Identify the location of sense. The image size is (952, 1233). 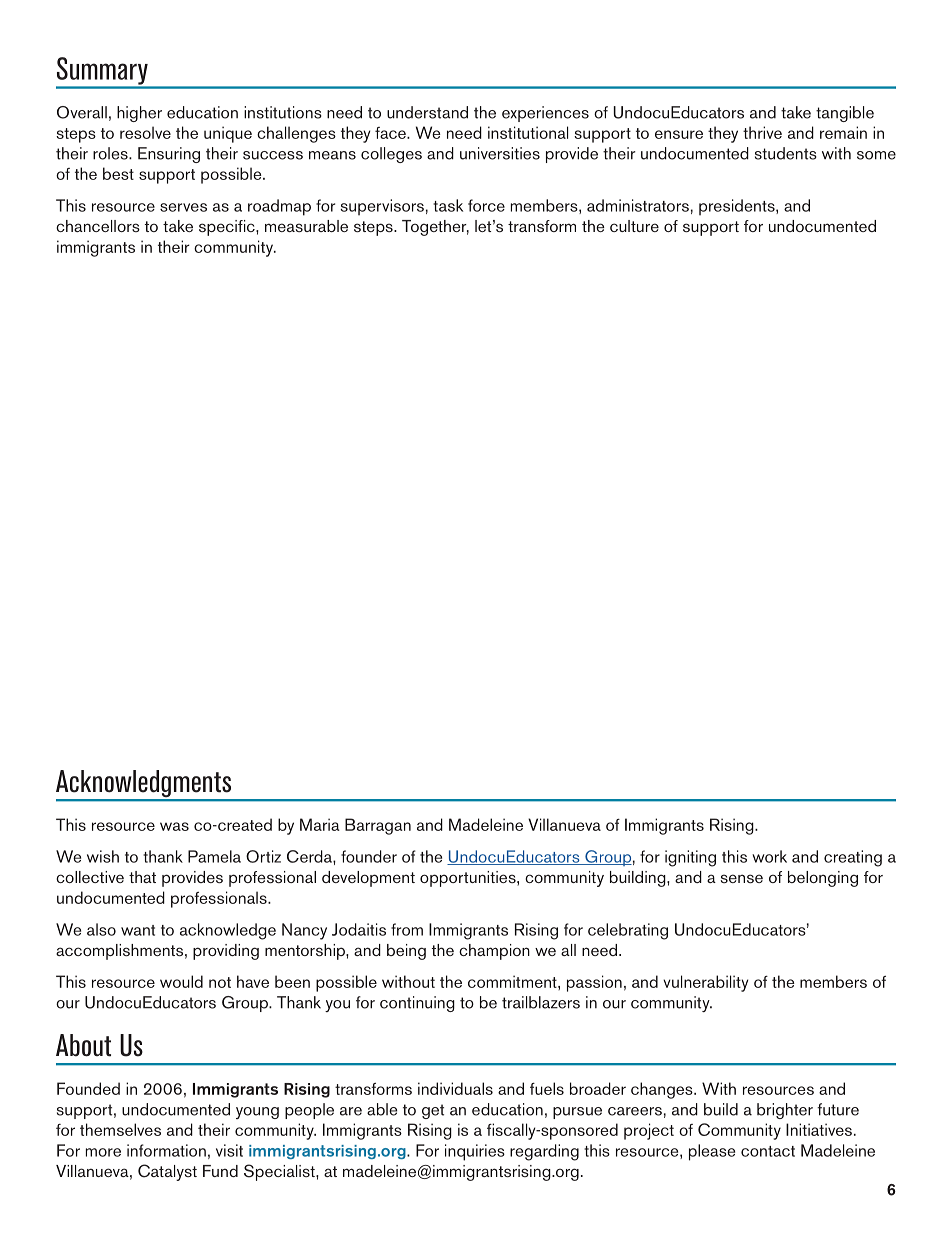
(742, 878).
